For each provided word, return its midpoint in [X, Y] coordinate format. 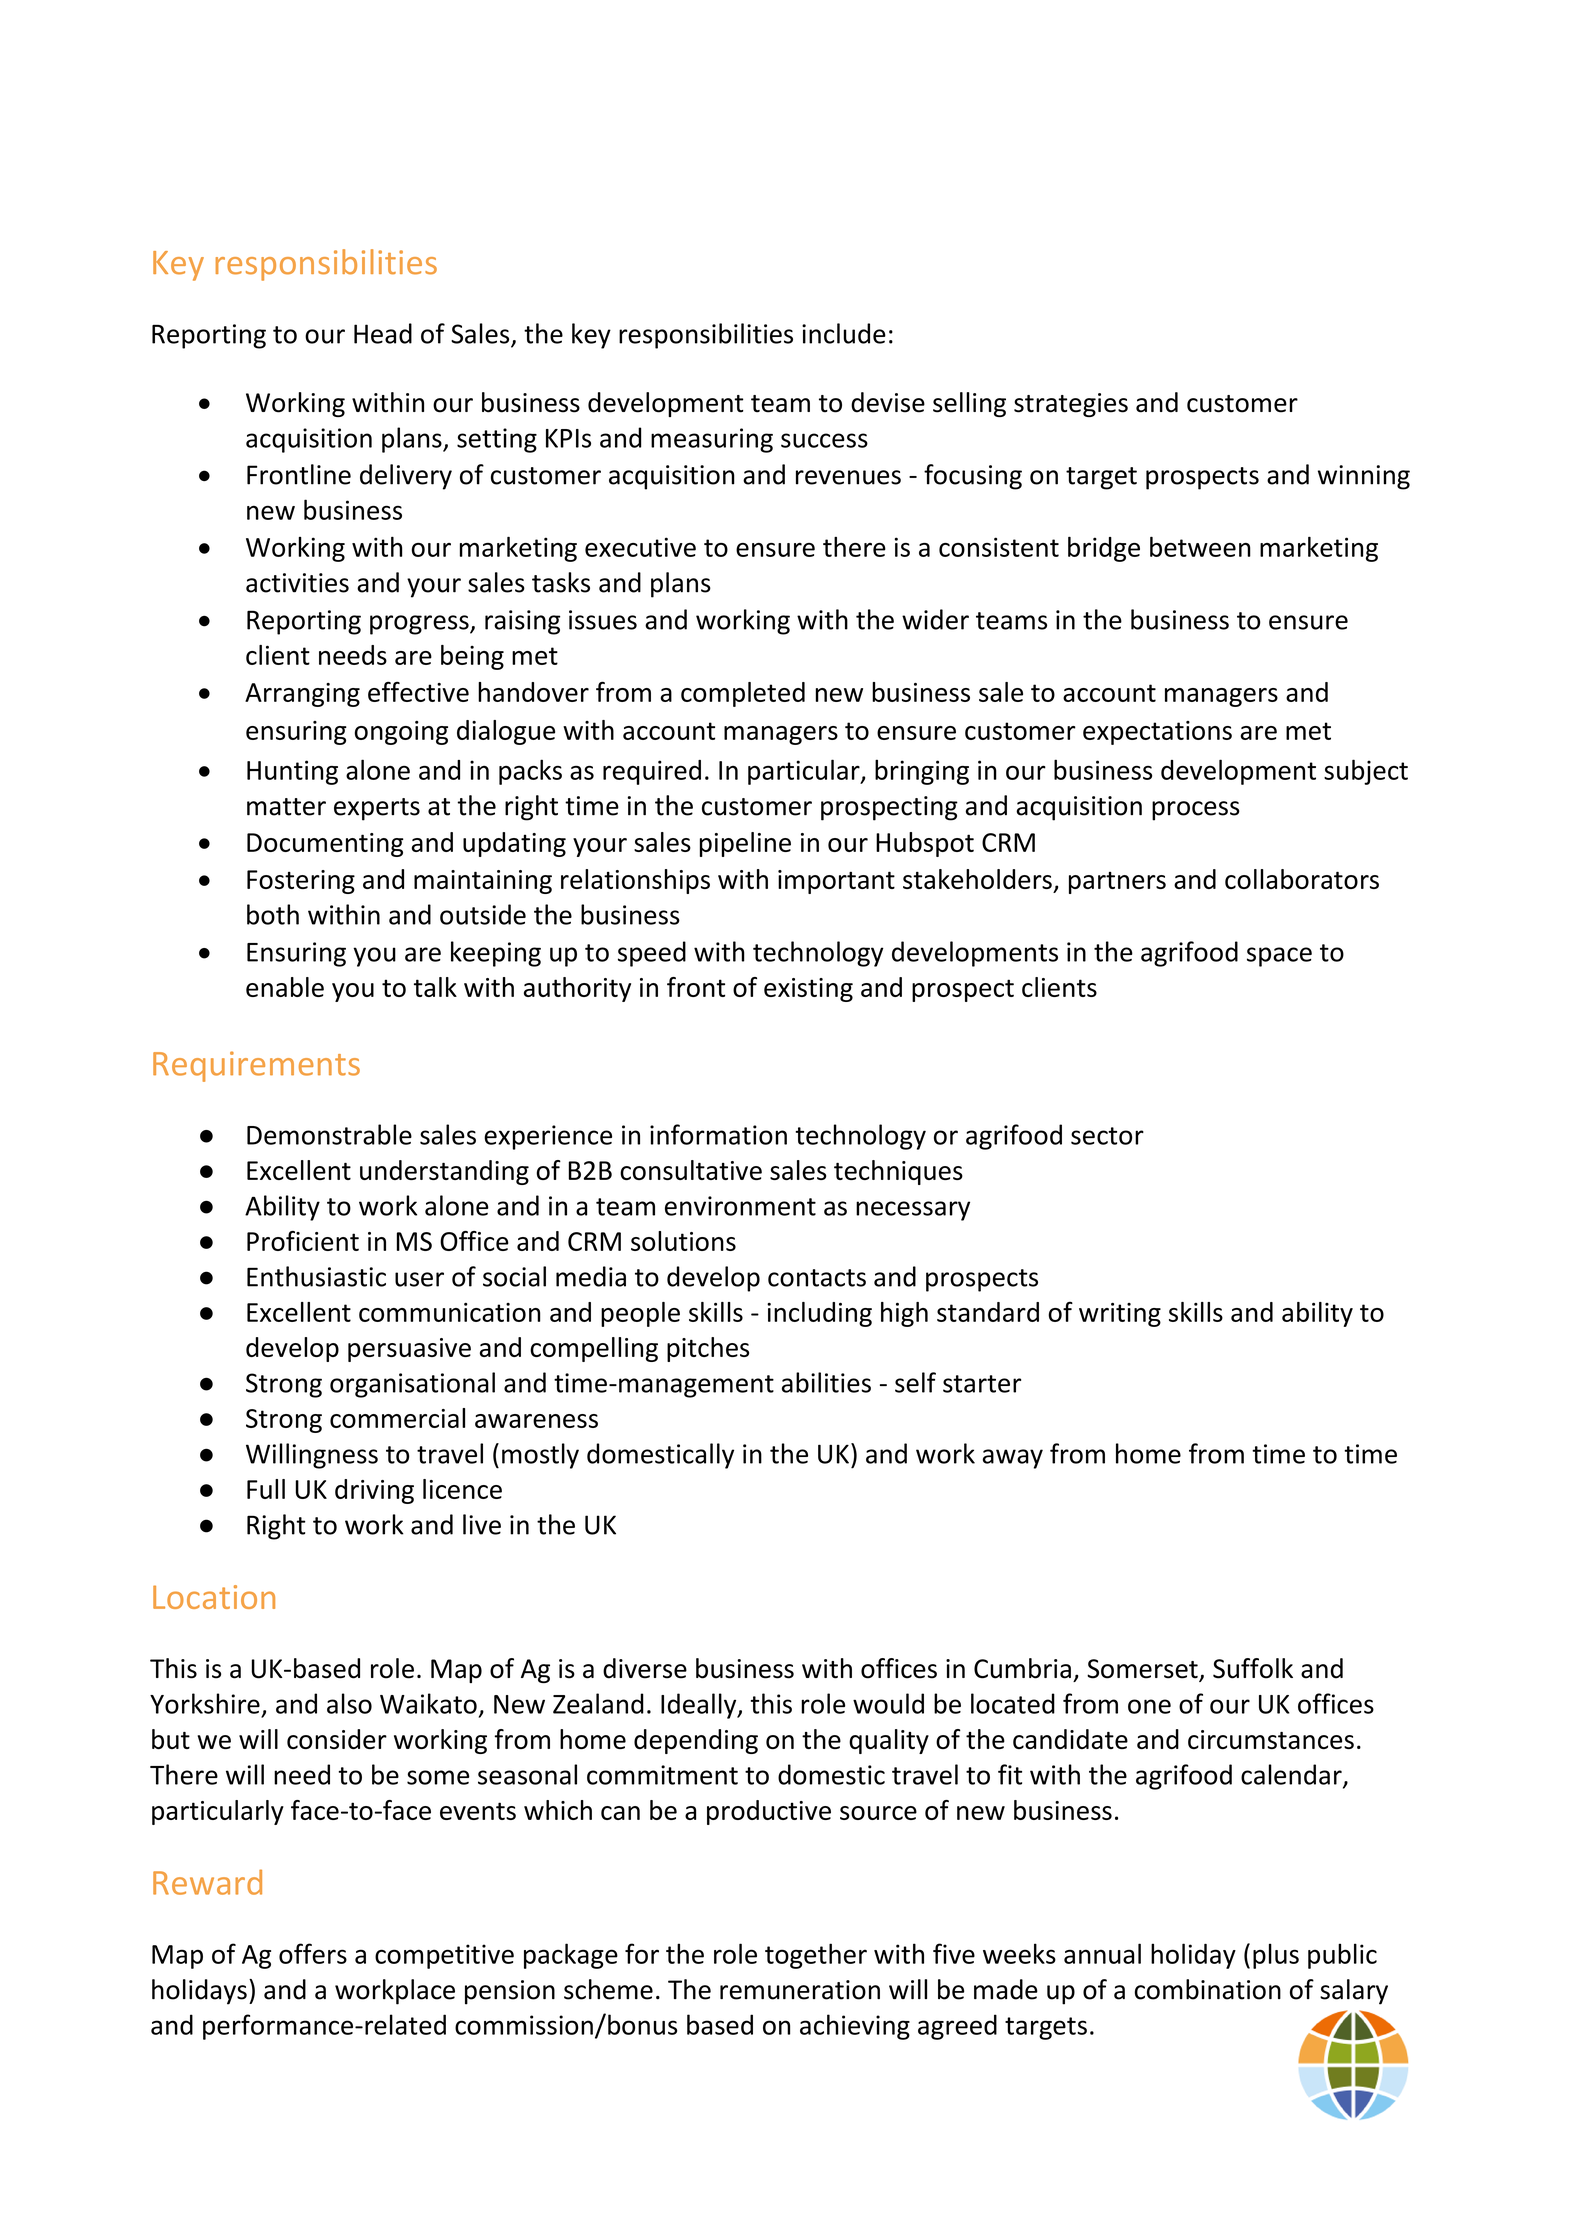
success [824, 440]
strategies [1071, 405]
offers [313, 1953]
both [273, 914]
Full [266, 1489]
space [1279, 957]
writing [1120, 1315]
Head [383, 333]
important [836, 882]
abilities [826, 1382]
